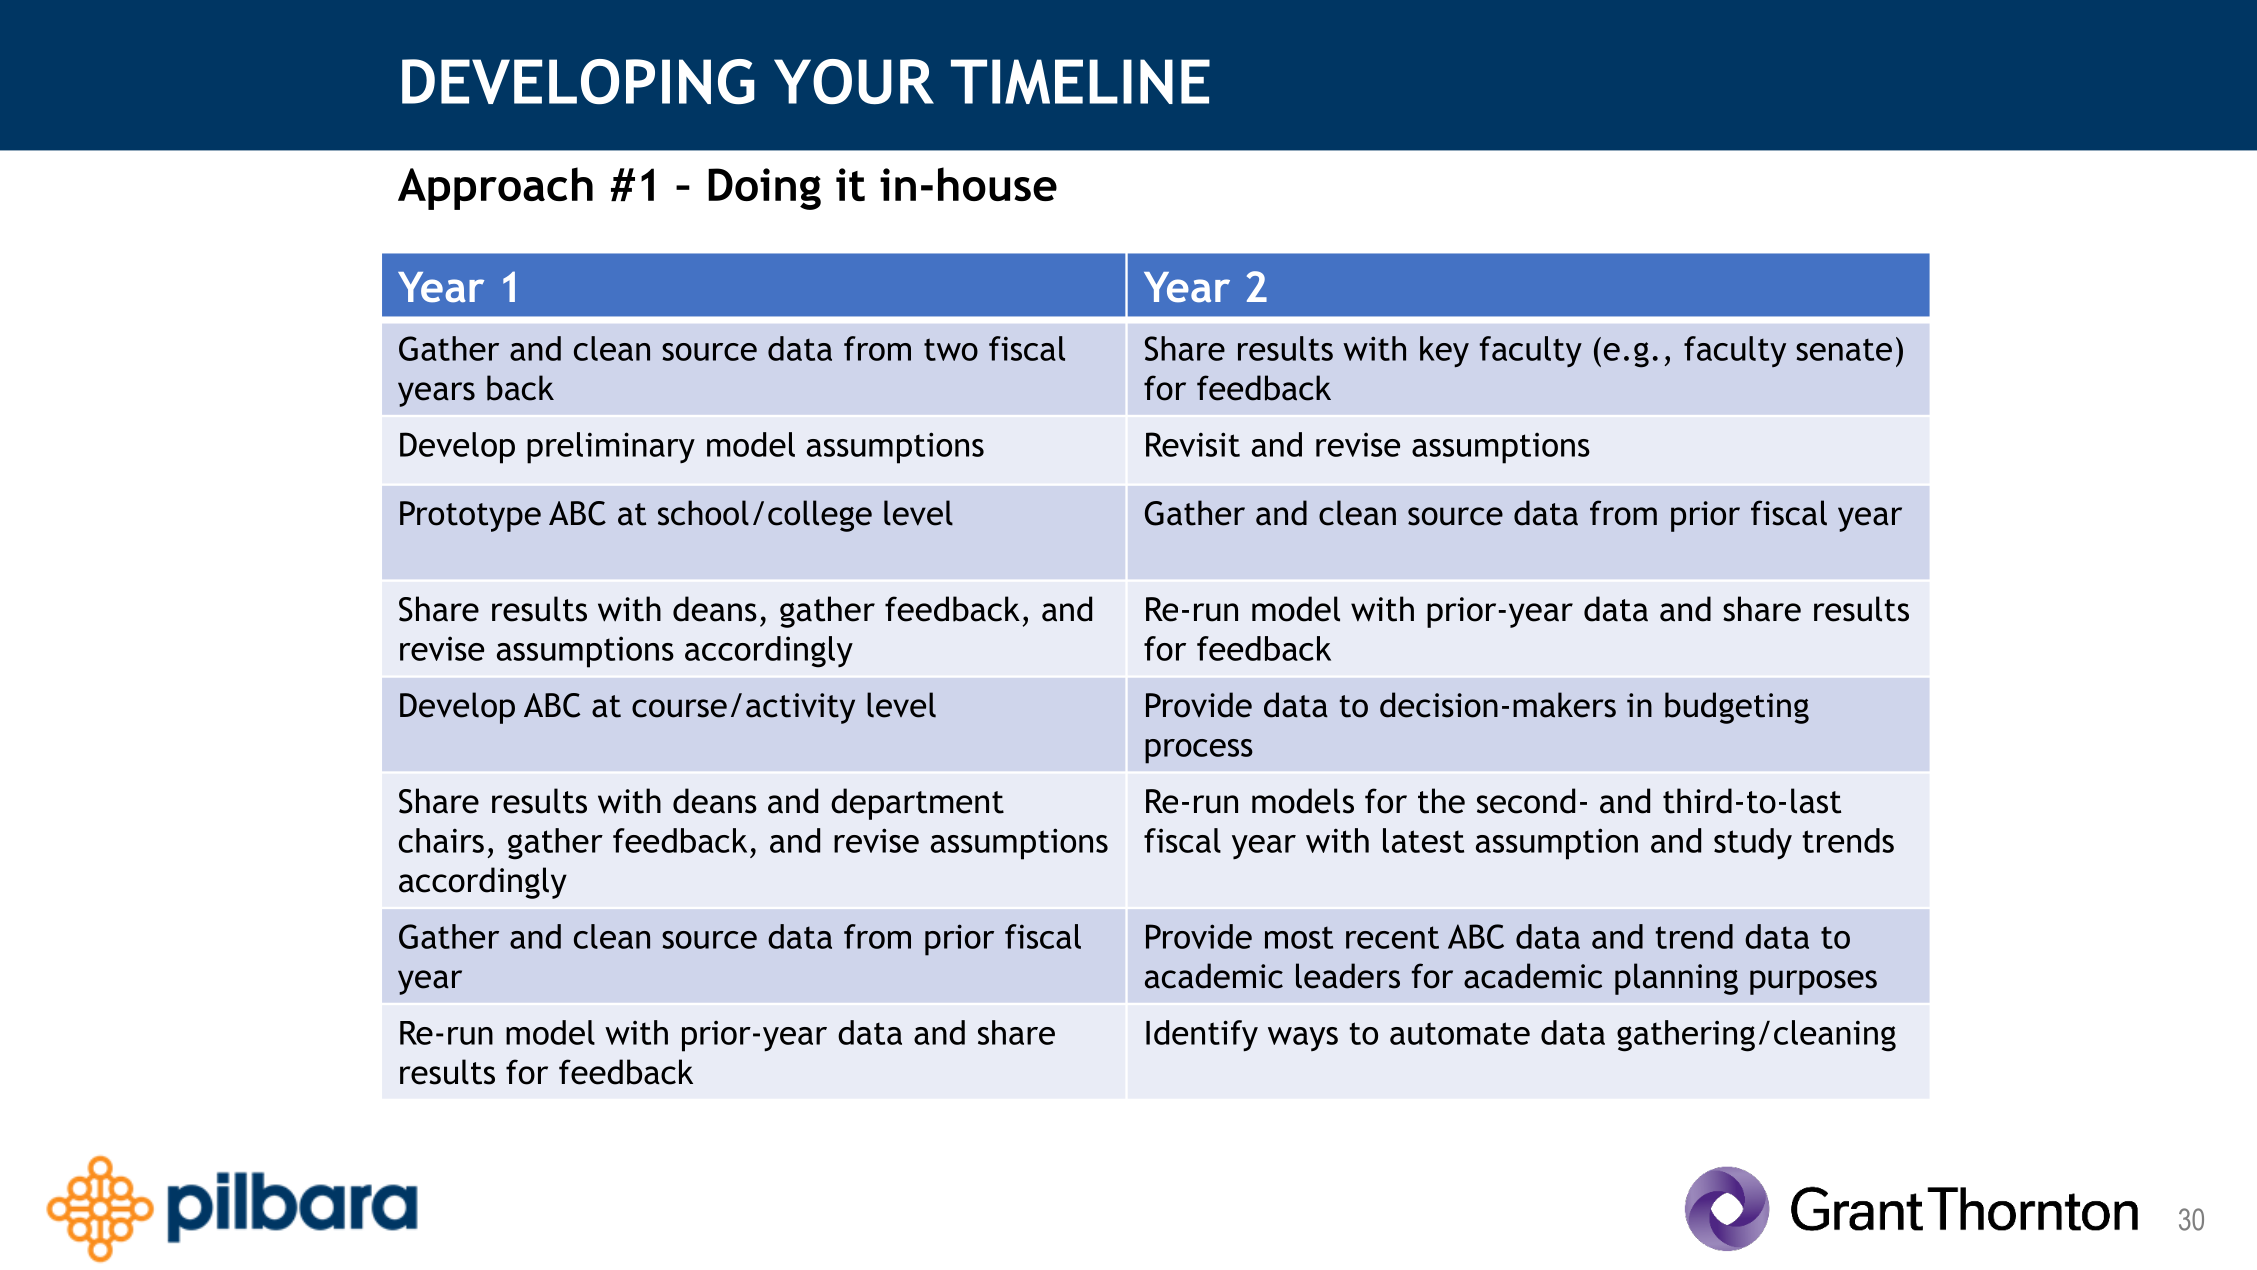 Image resolution: width=2257 pixels, height=1270 pixels. I want to click on two, so click(951, 349).
